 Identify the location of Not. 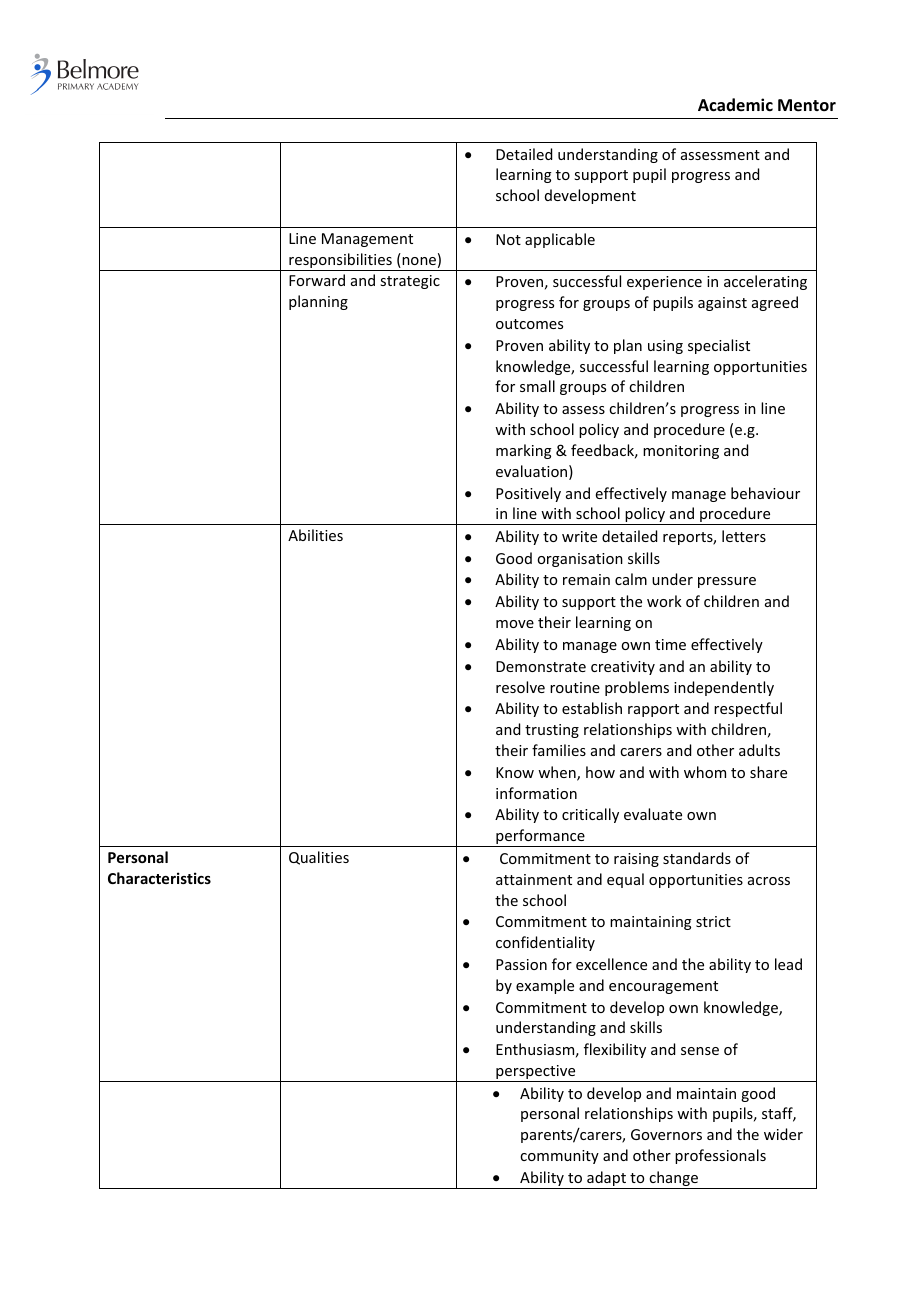
(508, 239).
